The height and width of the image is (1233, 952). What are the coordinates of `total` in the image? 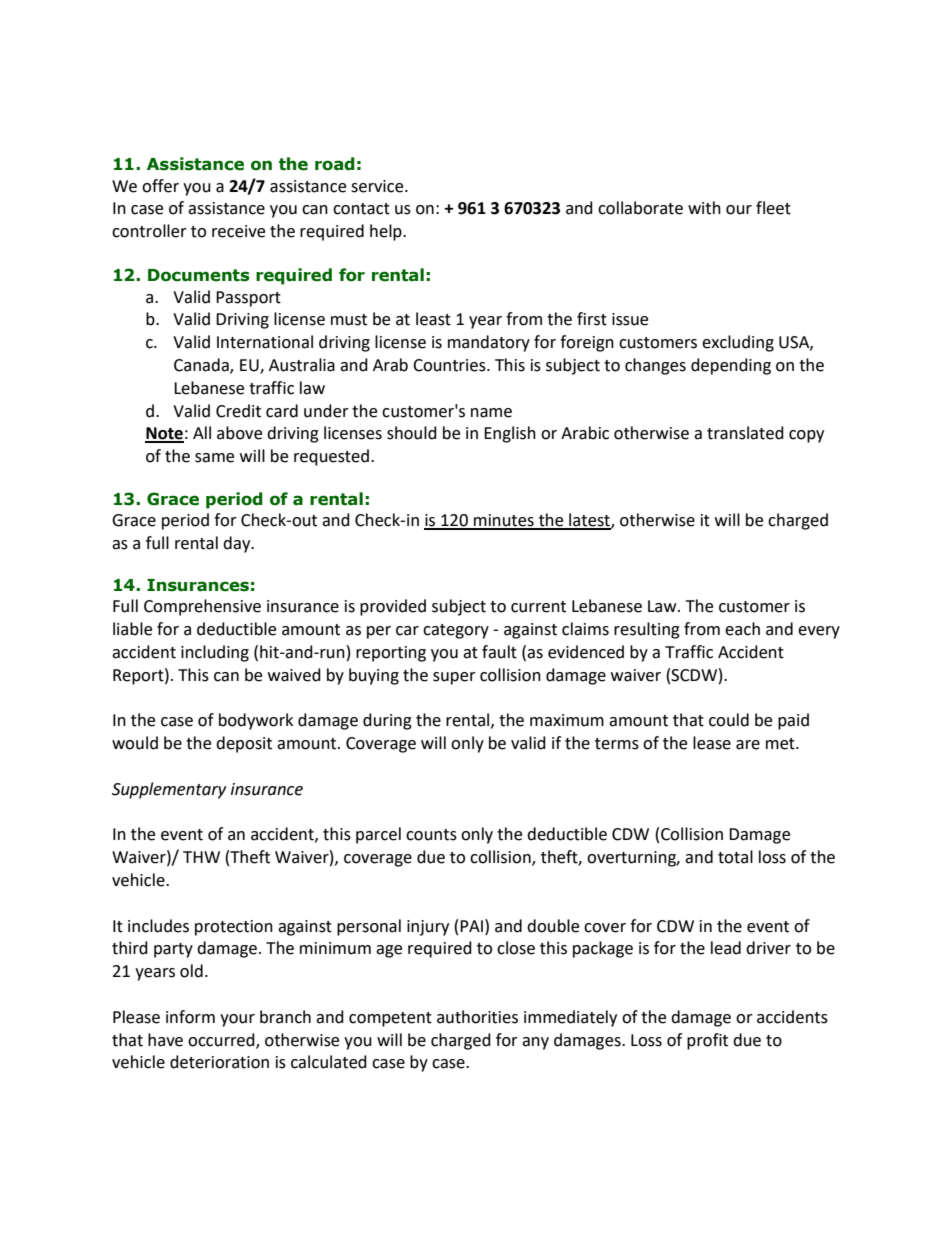 It's located at (735, 857).
